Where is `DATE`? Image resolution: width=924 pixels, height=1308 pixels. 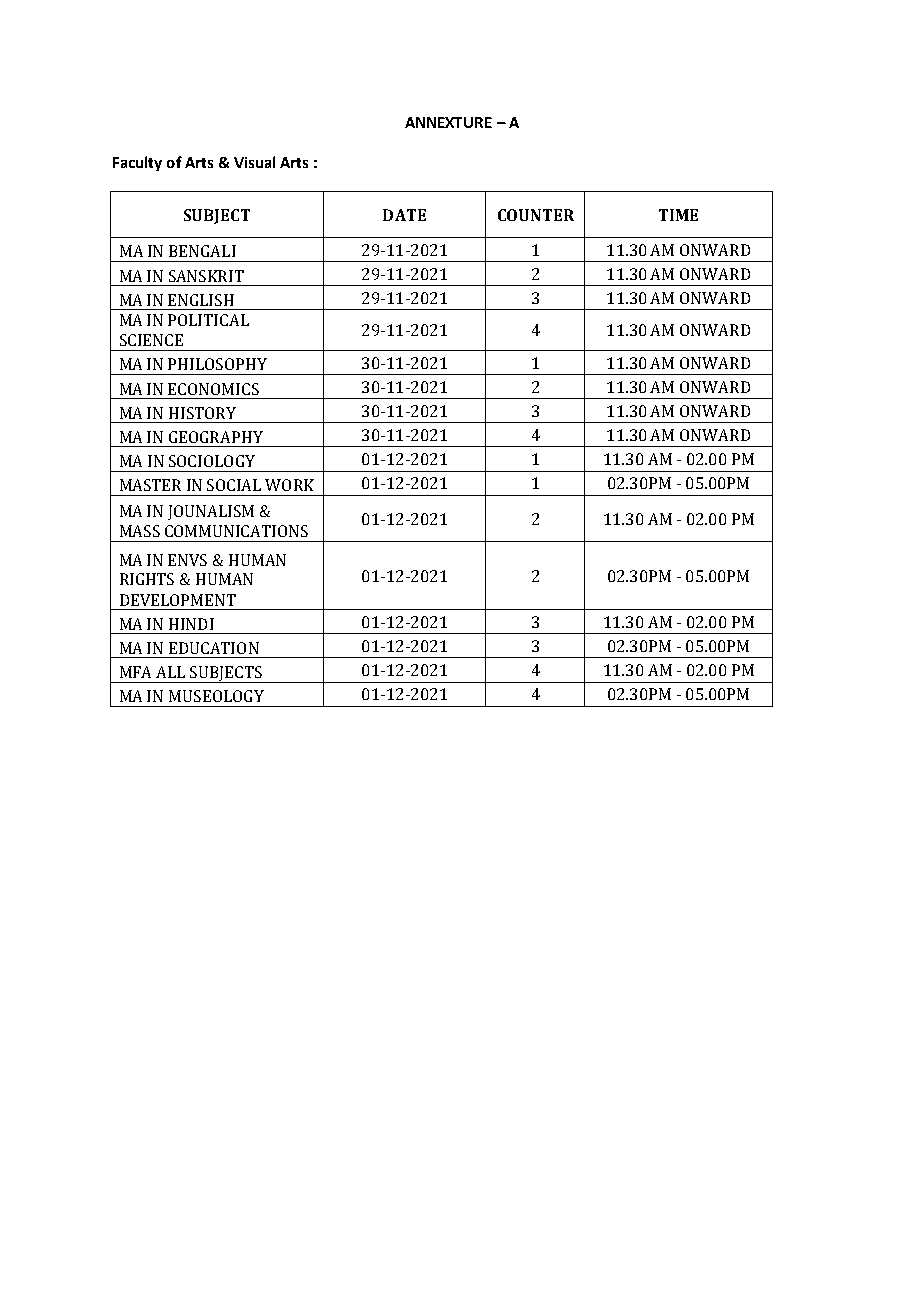
DATE is located at coordinates (404, 215).
